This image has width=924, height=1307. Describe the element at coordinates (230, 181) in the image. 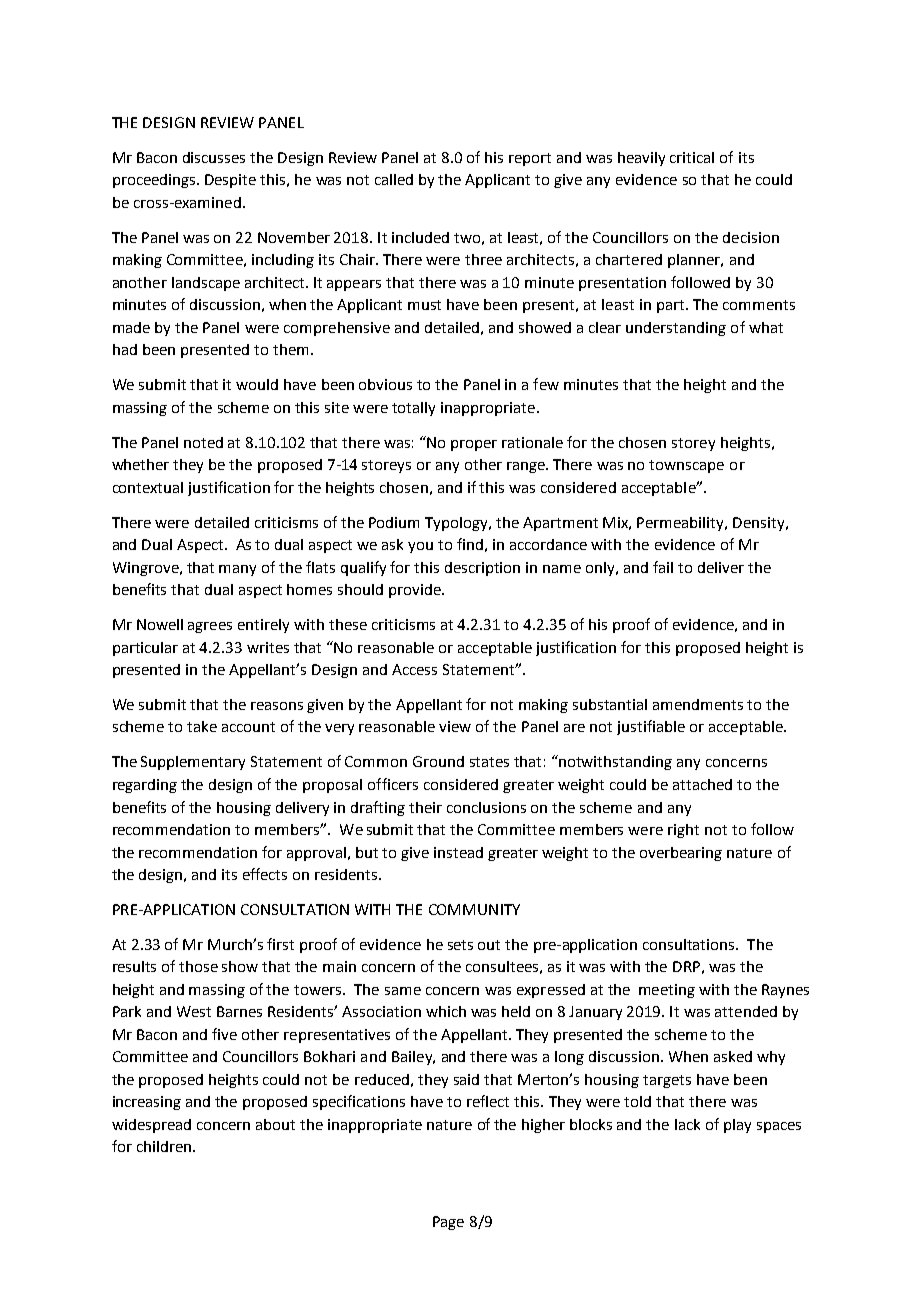

I see `Despite` at that location.
